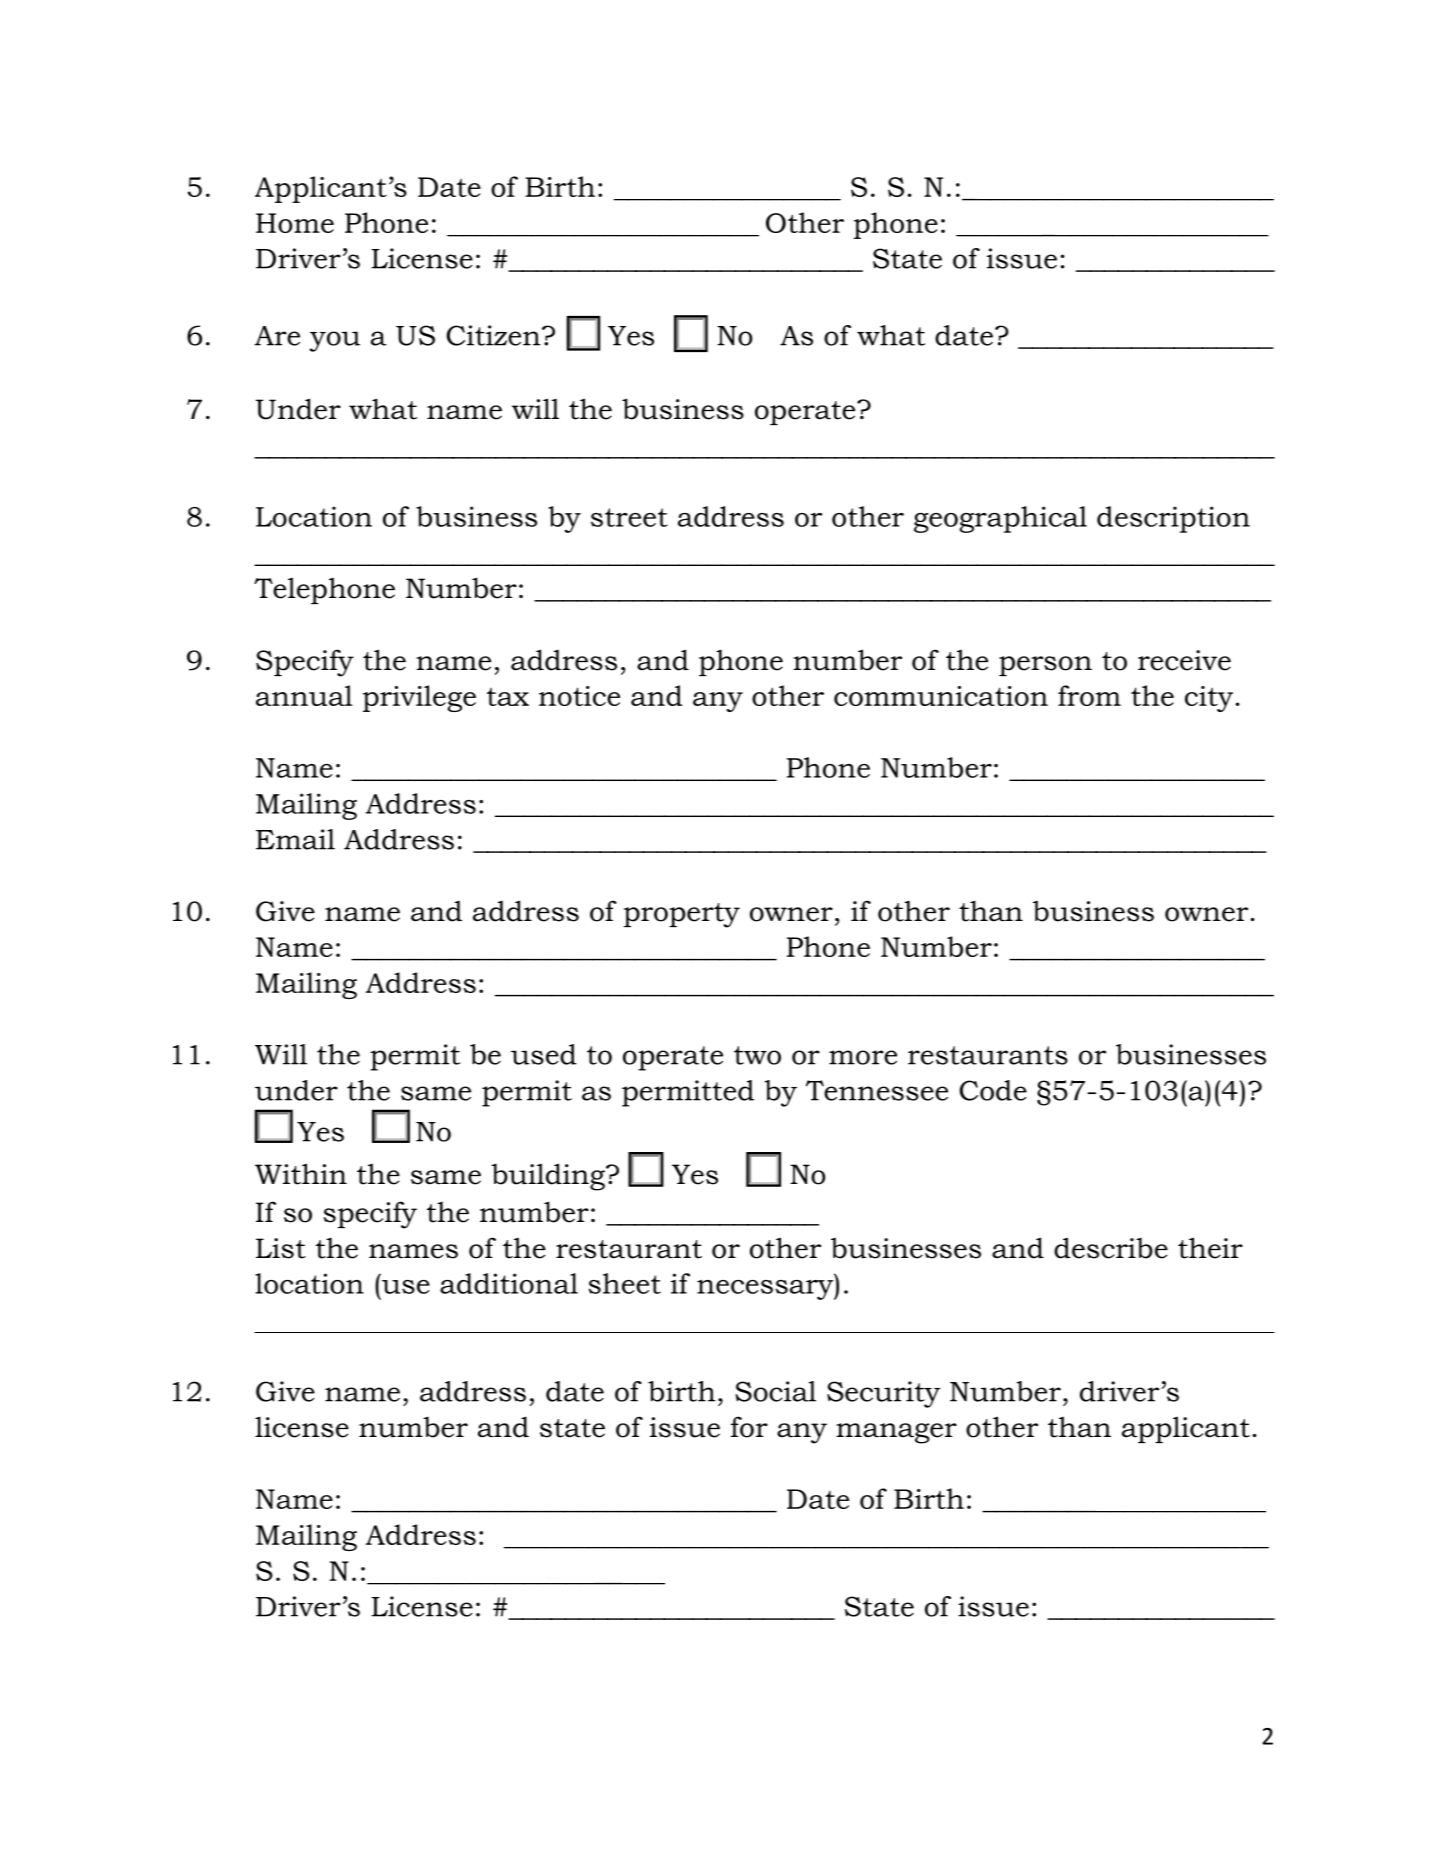 The width and height of the page is (1444, 1868). What do you see at coordinates (509, 1283) in the page?
I see `additional` at bounding box center [509, 1283].
